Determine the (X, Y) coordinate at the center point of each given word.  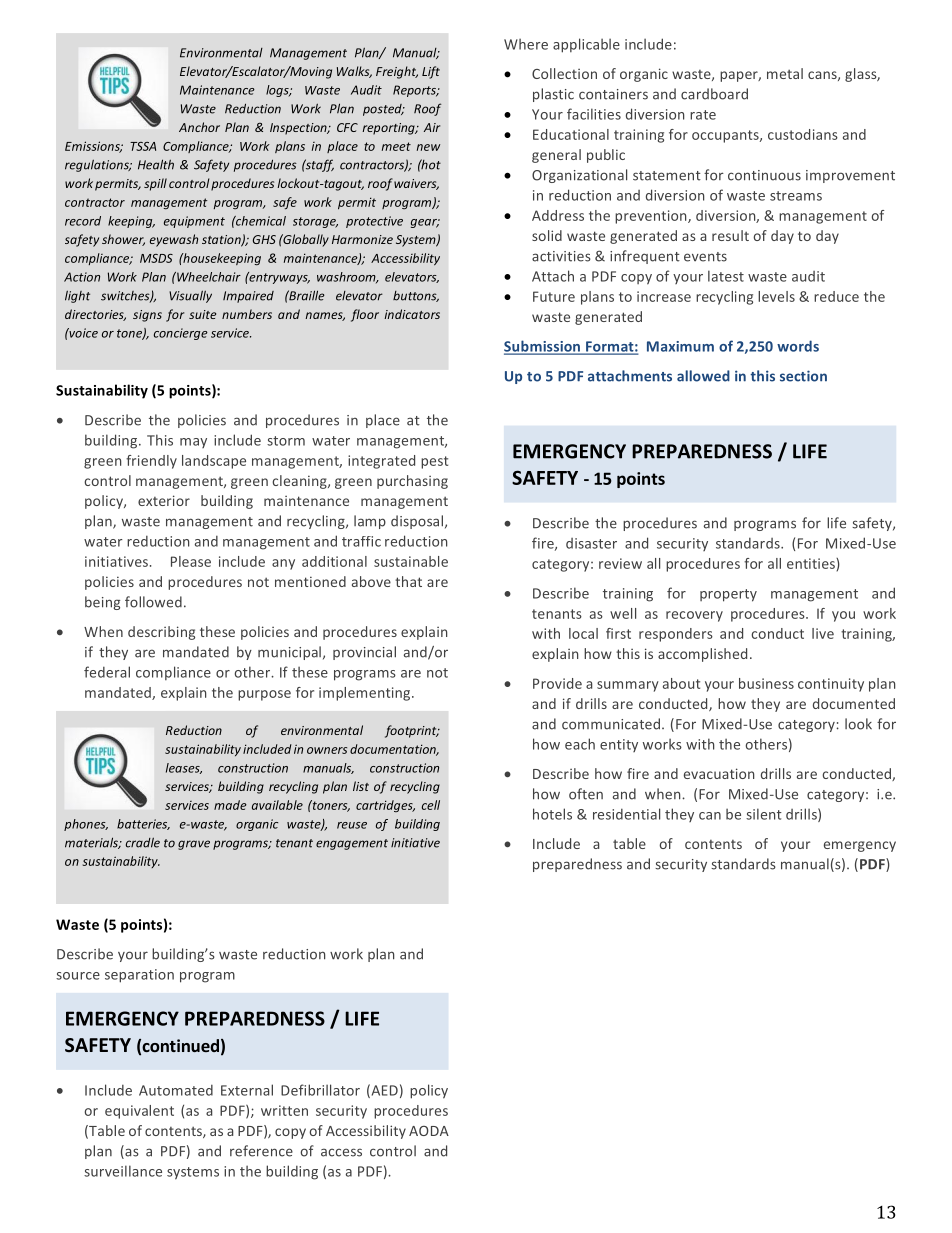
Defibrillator (320, 1090)
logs (278, 91)
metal (785, 73)
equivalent (139, 1112)
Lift (431, 72)
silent (764, 814)
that (408, 581)
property (728, 595)
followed (153, 602)
